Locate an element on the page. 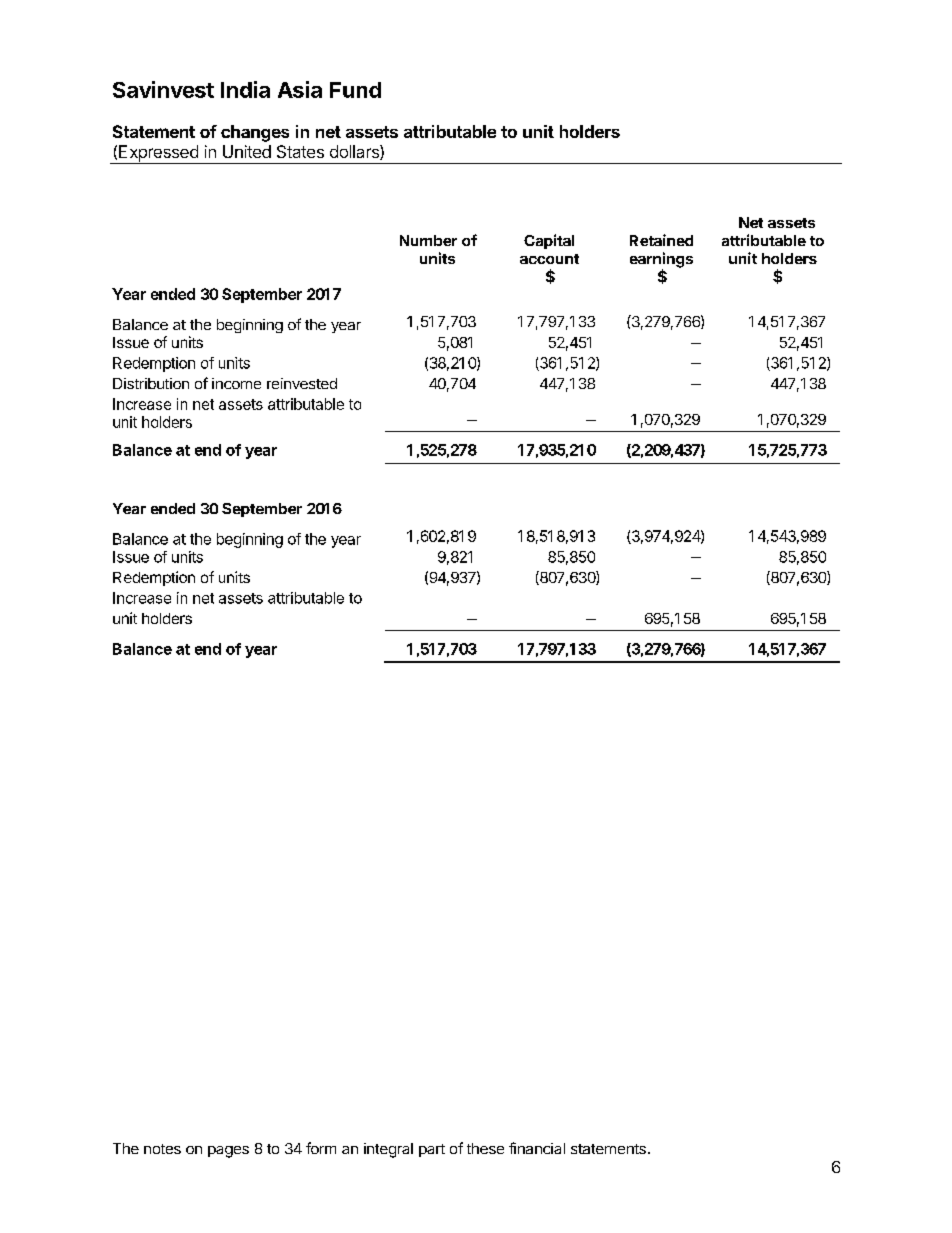 The image size is (952, 1233). integral is located at coordinates (388, 1150).
